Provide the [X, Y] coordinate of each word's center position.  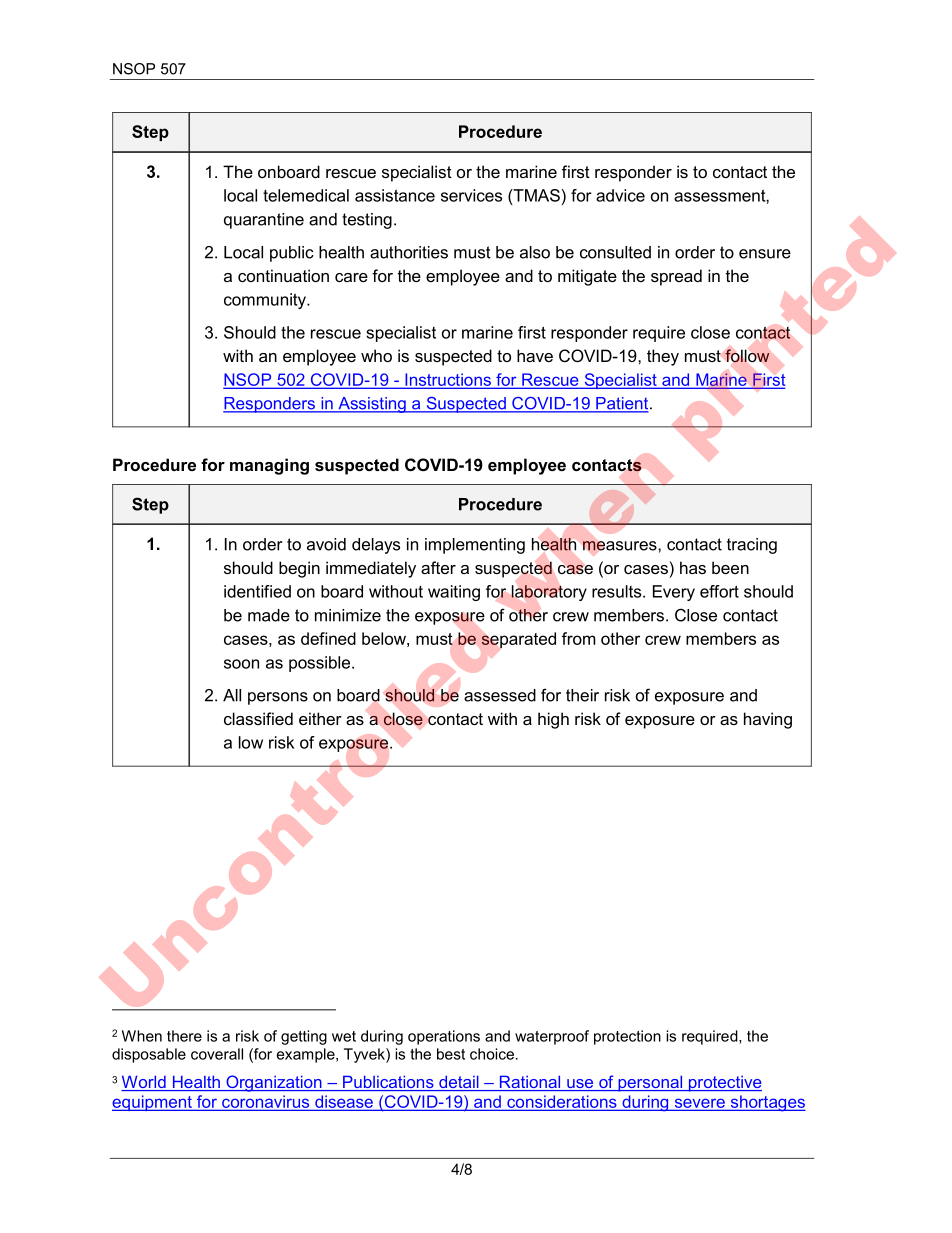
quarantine [264, 221]
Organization [274, 1083]
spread [676, 277]
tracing [752, 546]
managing [269, 466]
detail [459, 1083]
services [471, 195]
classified [258, 718]
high [553, 720]
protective [724, 1084]
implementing [475, 546]
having [768, 720]
